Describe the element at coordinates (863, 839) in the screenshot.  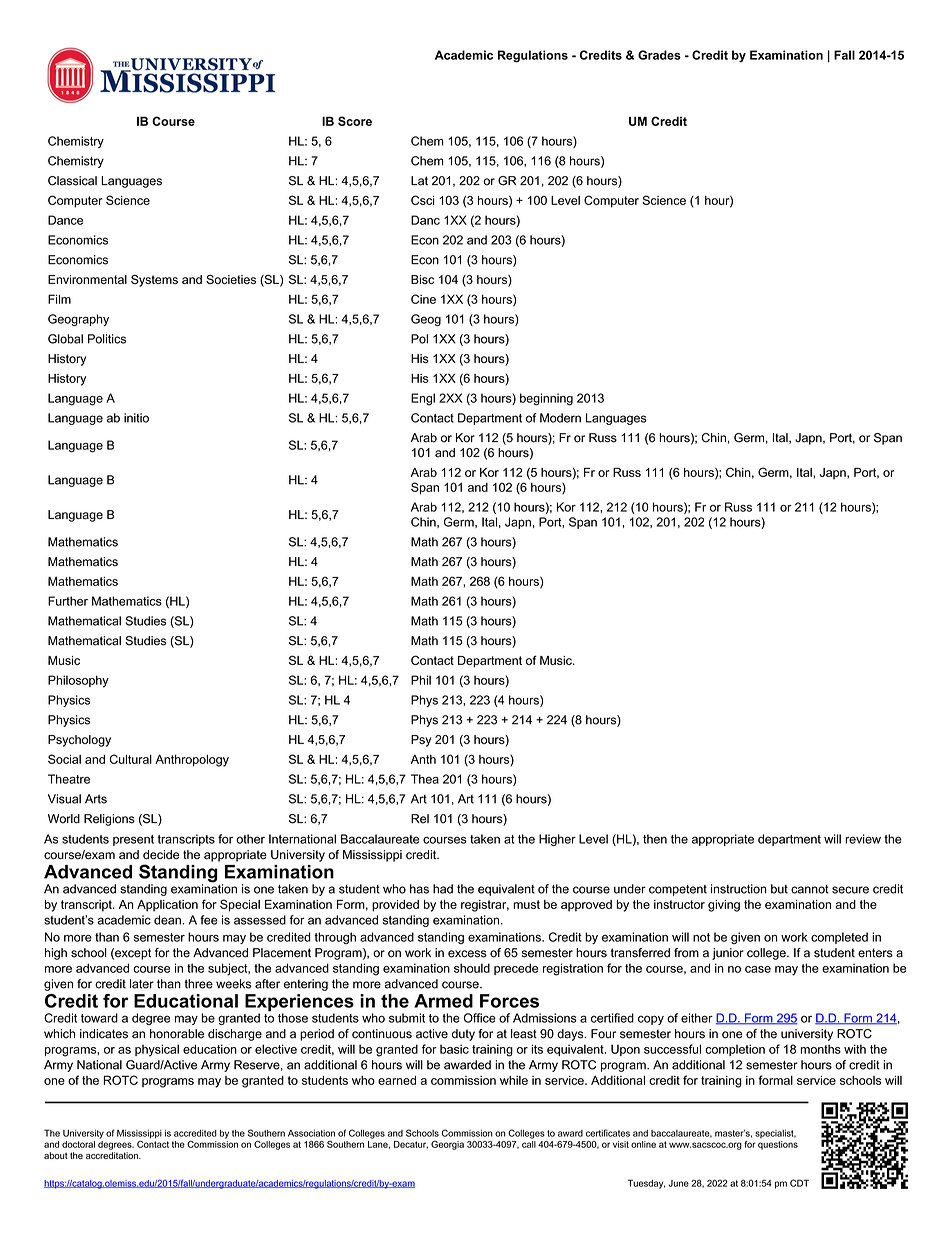
I see `review` at that location.
